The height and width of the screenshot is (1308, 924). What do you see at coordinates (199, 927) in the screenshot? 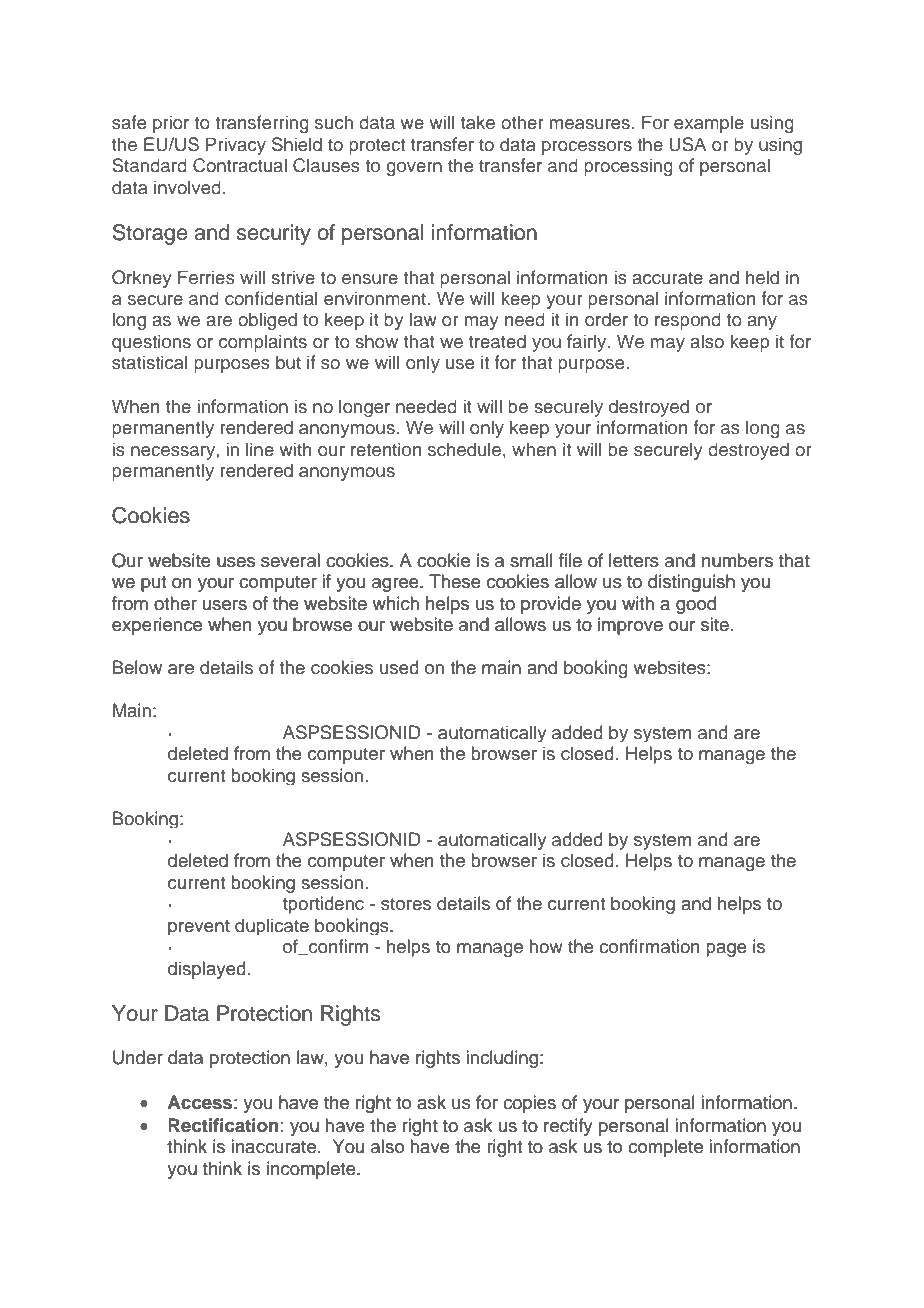
I see `prevent` at bounding box center [199, 927].
